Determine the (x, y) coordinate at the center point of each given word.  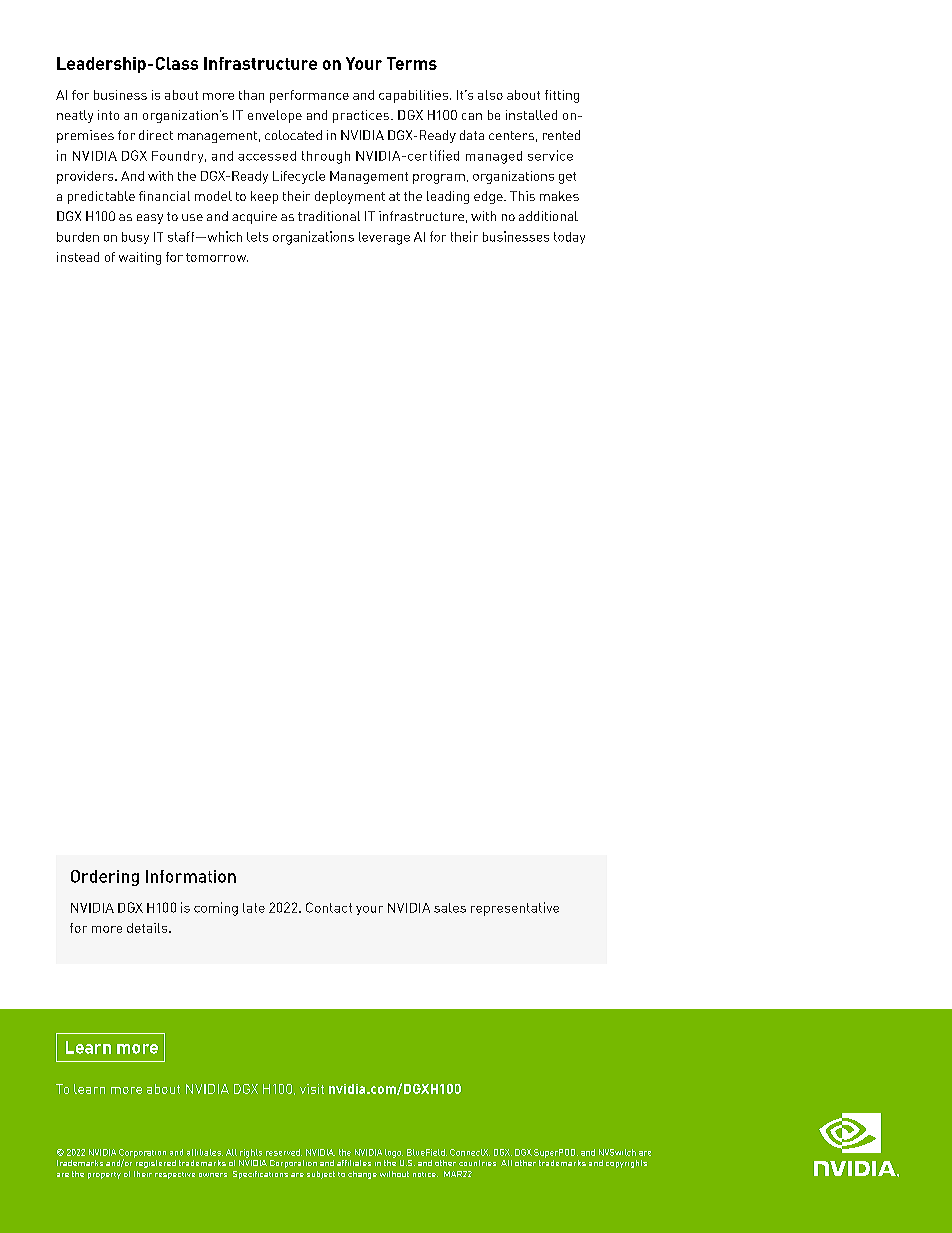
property (104, 1175)
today (569, 238)
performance (309, 96)
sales (450, 908)
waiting (140, 258)
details (148, 928)
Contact (329, 907)
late (254, 908)
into (108, 115)
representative (515, 909)
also (490, 95)
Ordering (105, 878)
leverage (384, 238)
